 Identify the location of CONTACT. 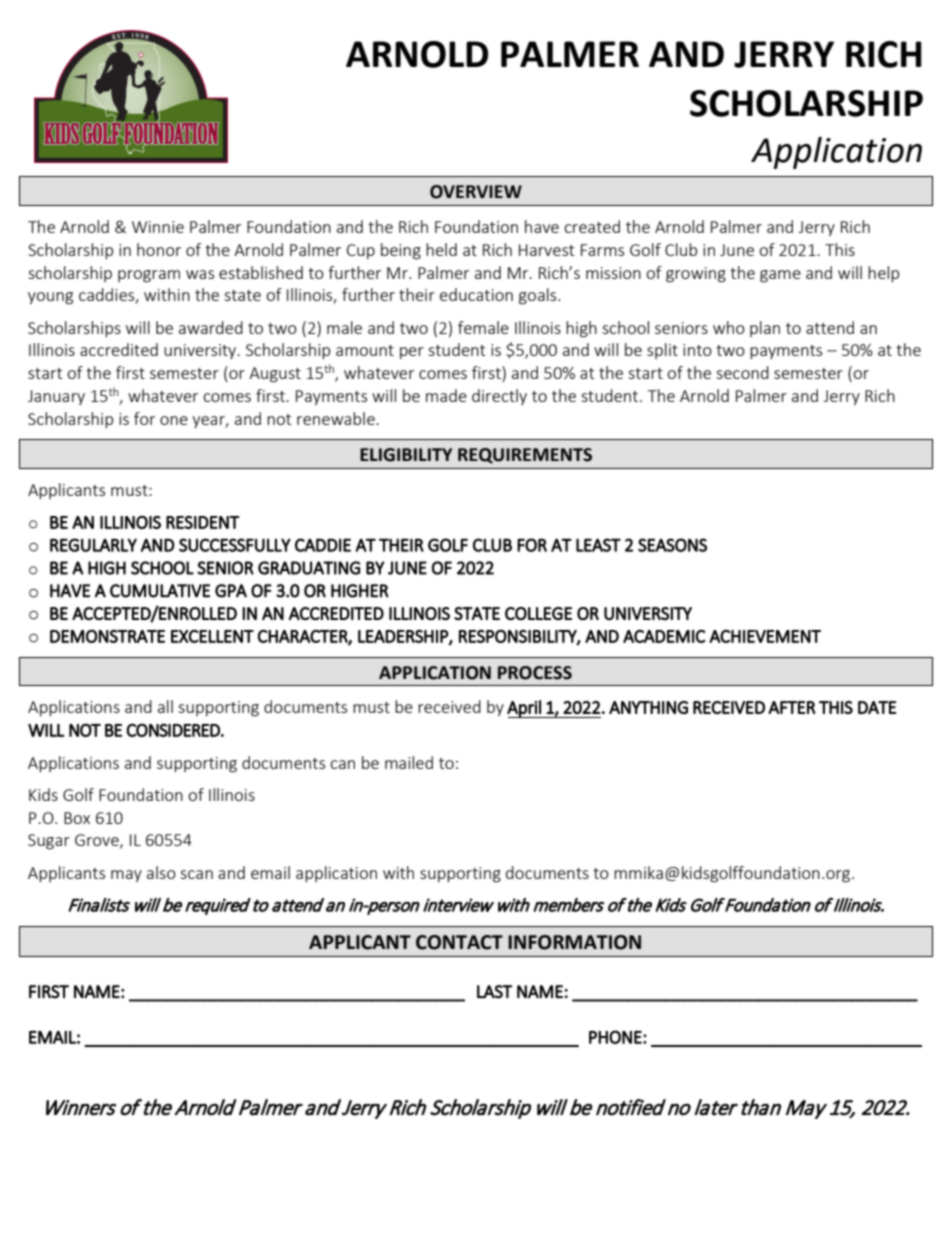
(459, 942).
